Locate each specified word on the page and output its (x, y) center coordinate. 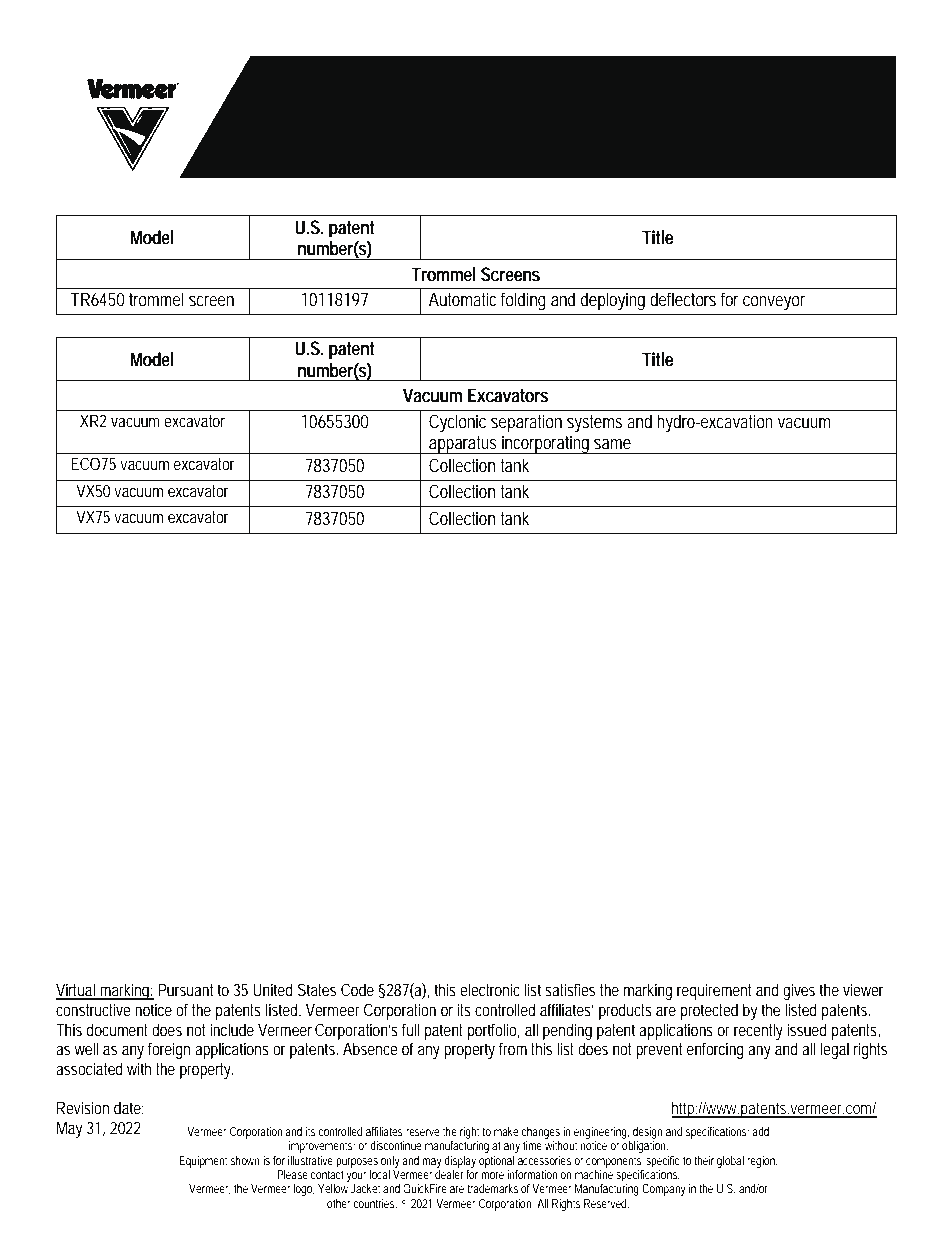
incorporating (545, 444)
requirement (714, 991)
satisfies (570, 989)
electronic (490, 989)
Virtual (76, 991)
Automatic (462, 299)
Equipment (203, 1162)
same (612, 444)
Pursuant (185, 989)
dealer (449, 1174)
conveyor (774, 303)
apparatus (462, 445)
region (762, 1162)
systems (594, 424)
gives (799, 991)
